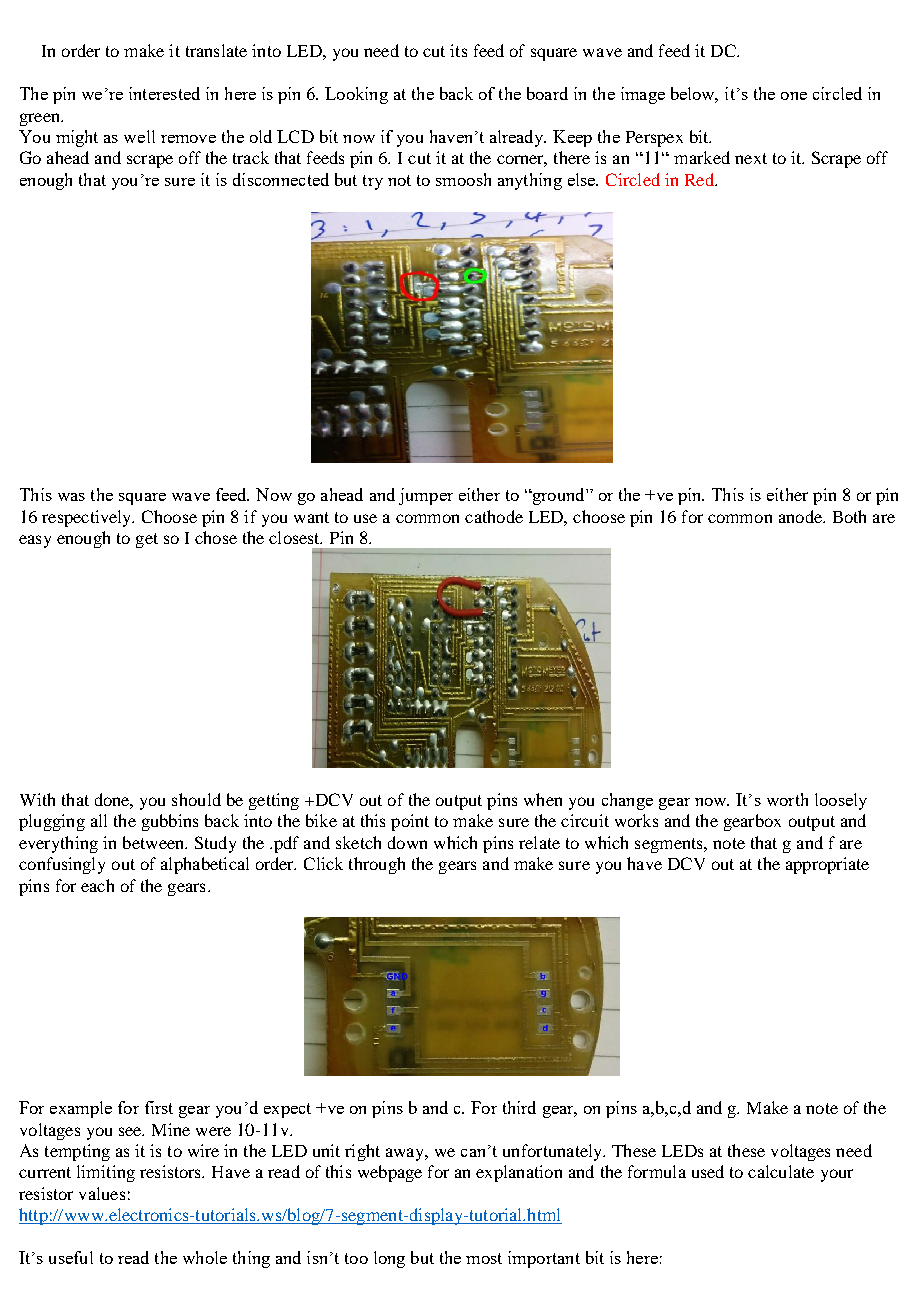  What do you see at coordinates (494, 516) in the screenshot?
I see `cathode` at bounding box center [494, 516].
